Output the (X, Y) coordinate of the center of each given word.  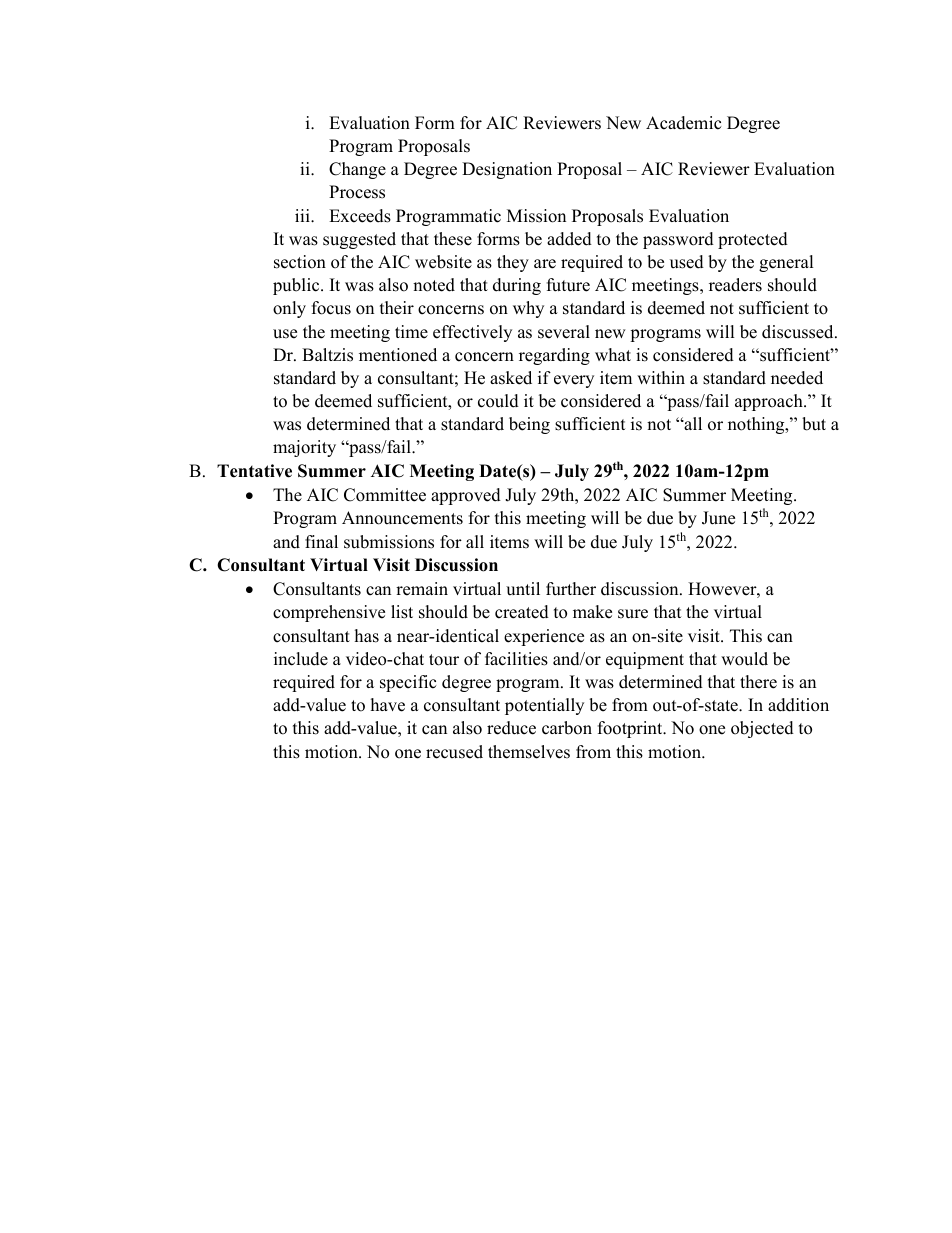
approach (770, 402)
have (388, 705)
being (529, 425)
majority (304, 448)
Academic (683, 123)
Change (357, 170)
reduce (511, 728)
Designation (507, 170)
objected (762, 729)
